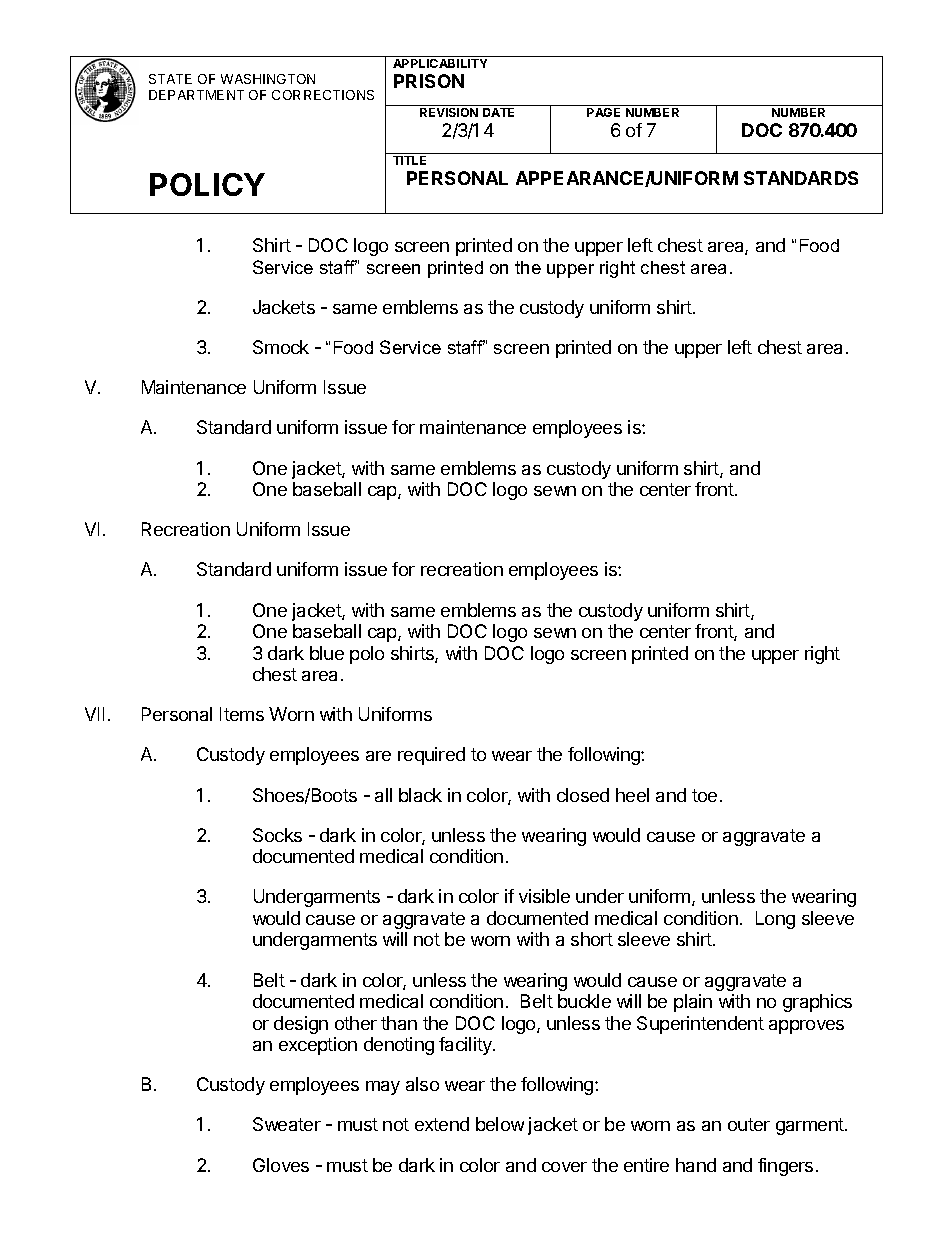  I want to click on extend, so click(442, 1124).
